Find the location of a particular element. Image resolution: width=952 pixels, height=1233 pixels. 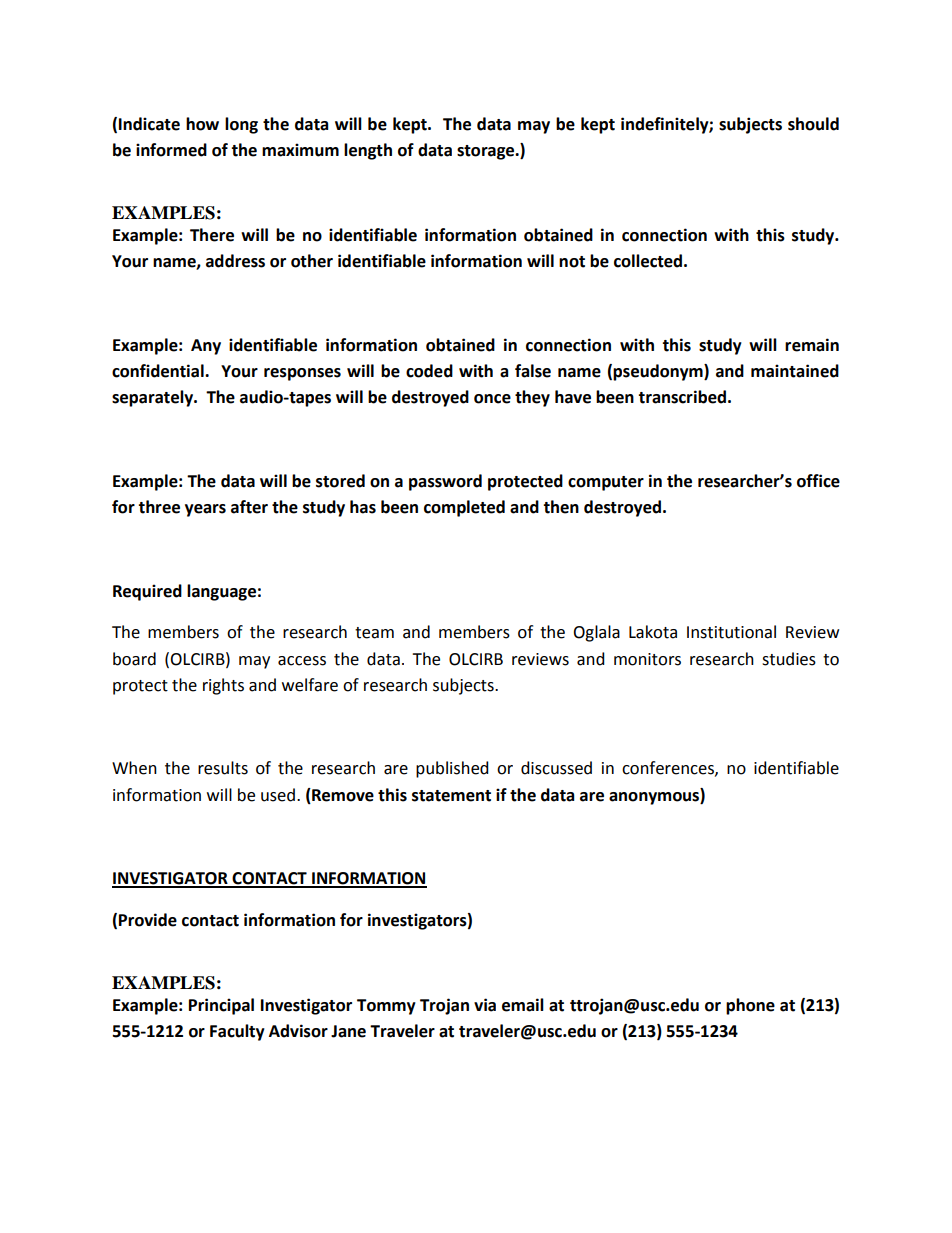

Any is located at coordinates (206, 347).
